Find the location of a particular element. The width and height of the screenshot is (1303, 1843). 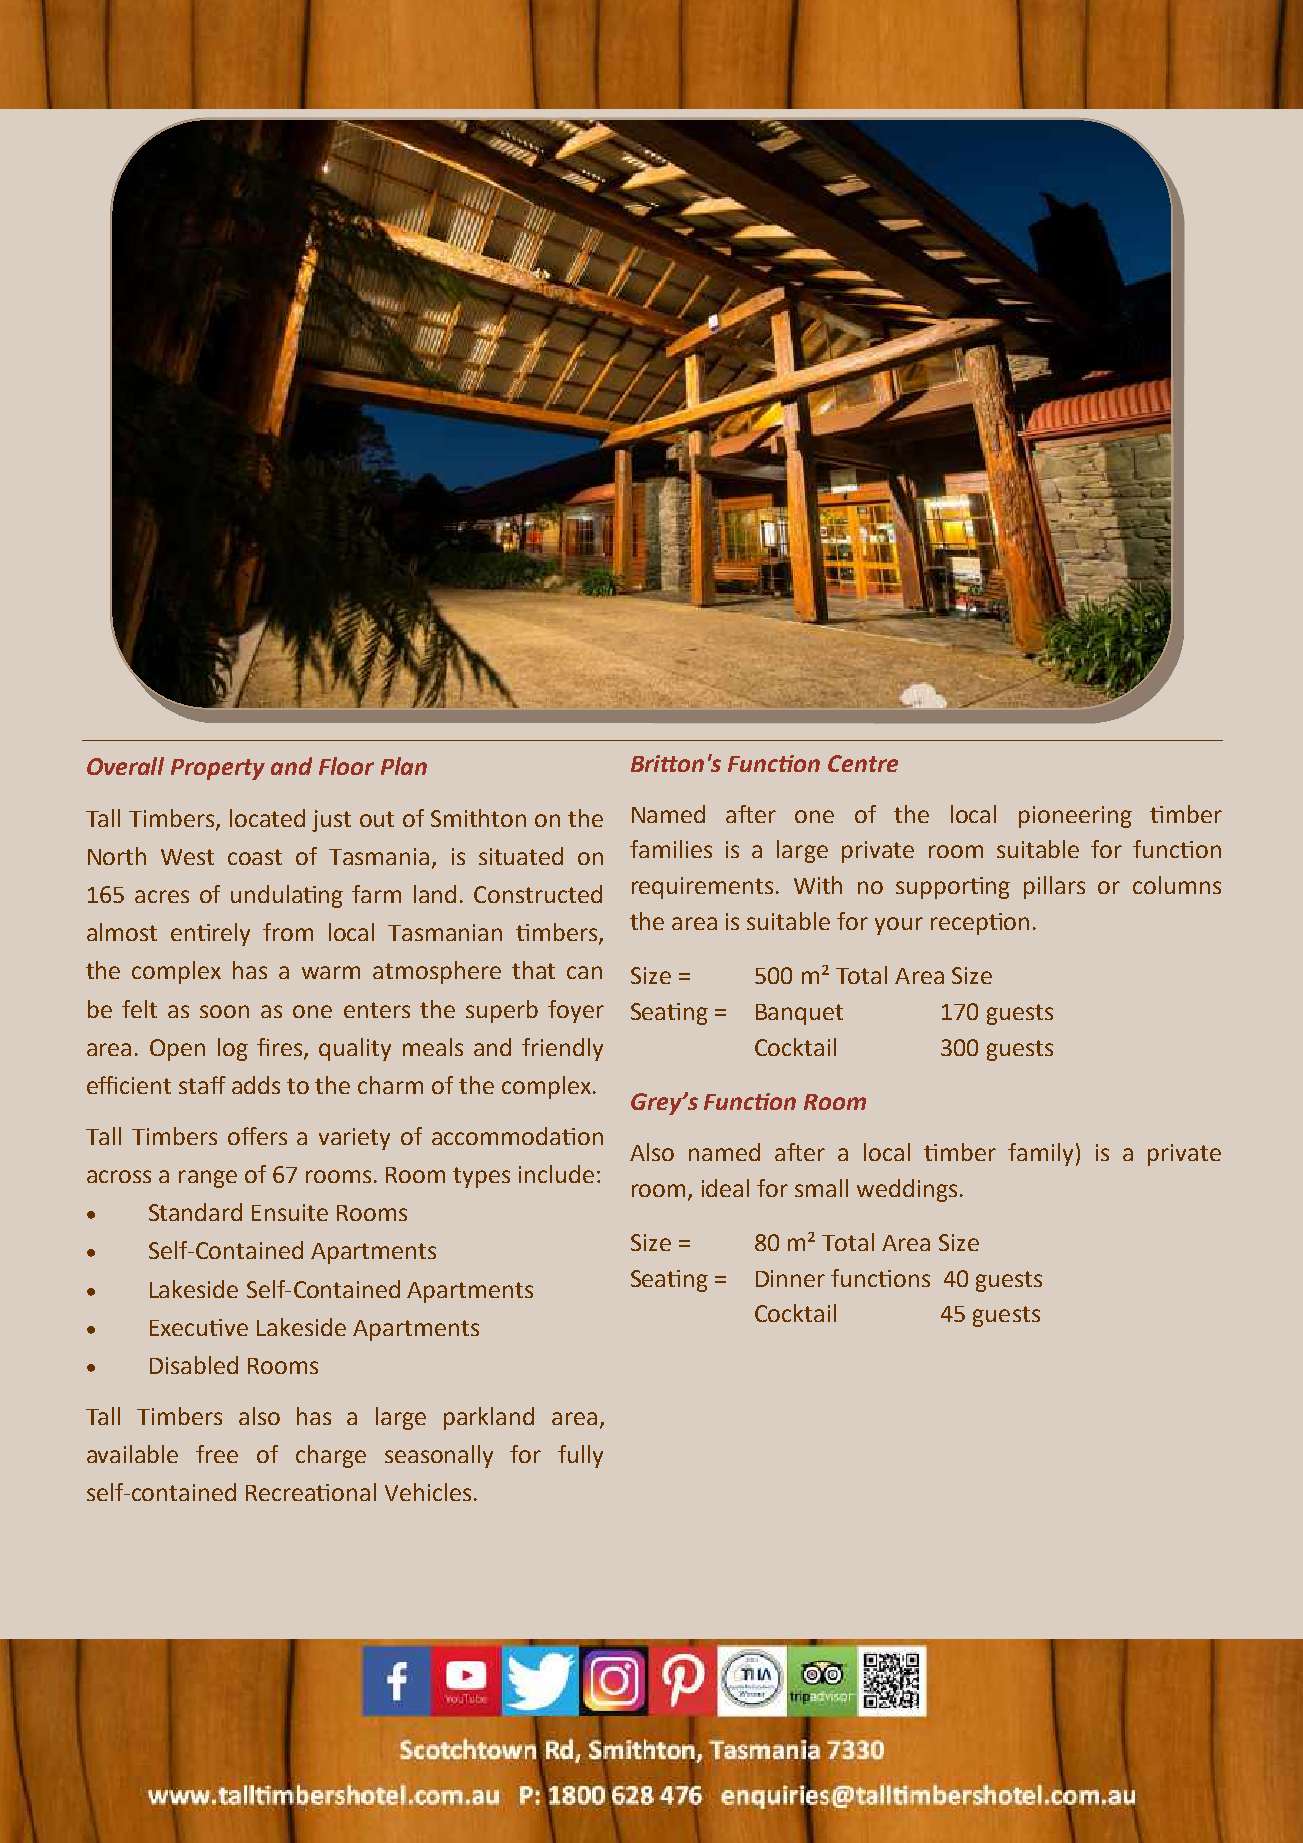

Property is located at coordinates (218, 769).
